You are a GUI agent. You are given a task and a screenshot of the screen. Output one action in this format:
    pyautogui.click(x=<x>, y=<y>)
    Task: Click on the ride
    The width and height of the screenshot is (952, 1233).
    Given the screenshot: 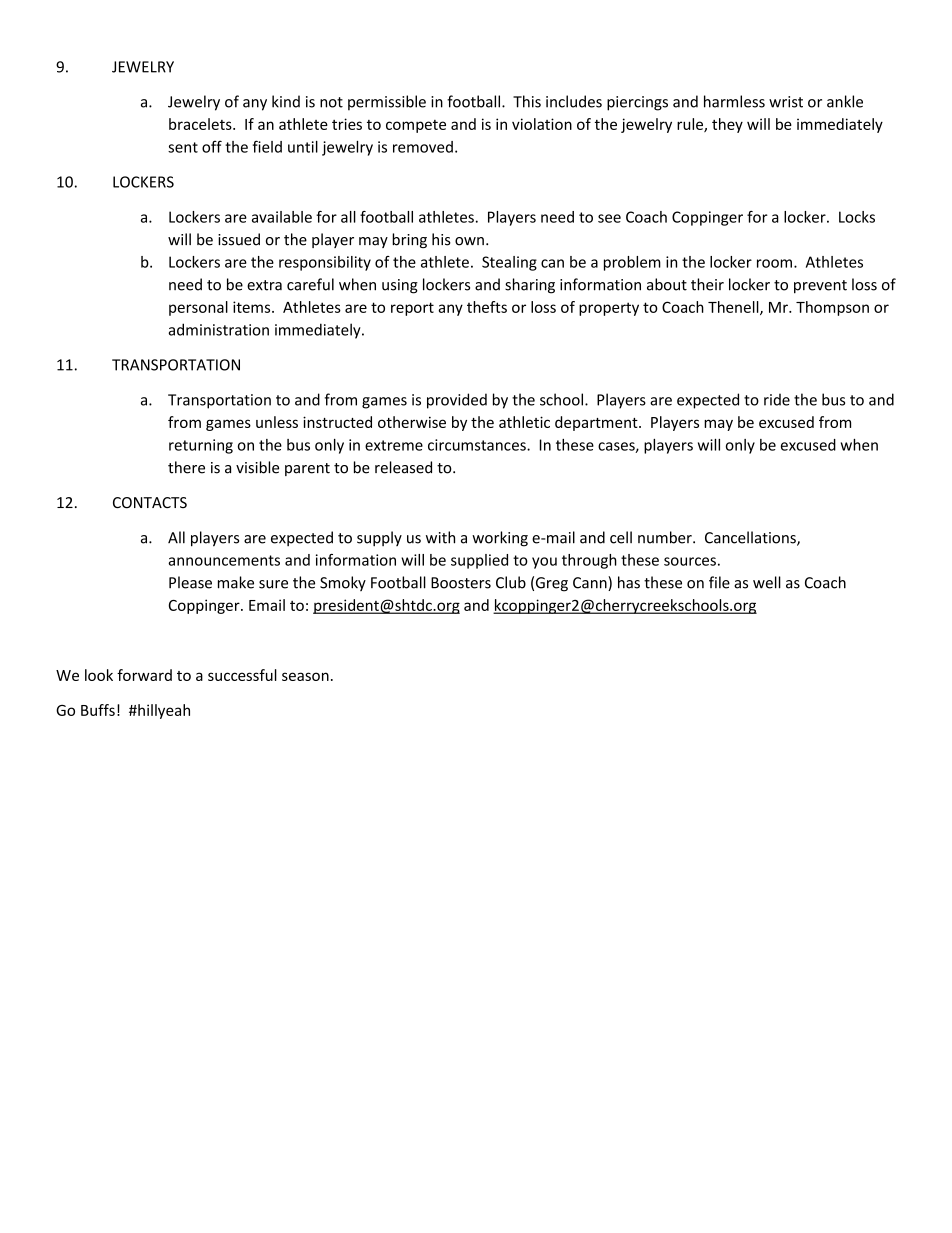 What is the action you would take?
    pyautogui.click(x=777, y=399)
